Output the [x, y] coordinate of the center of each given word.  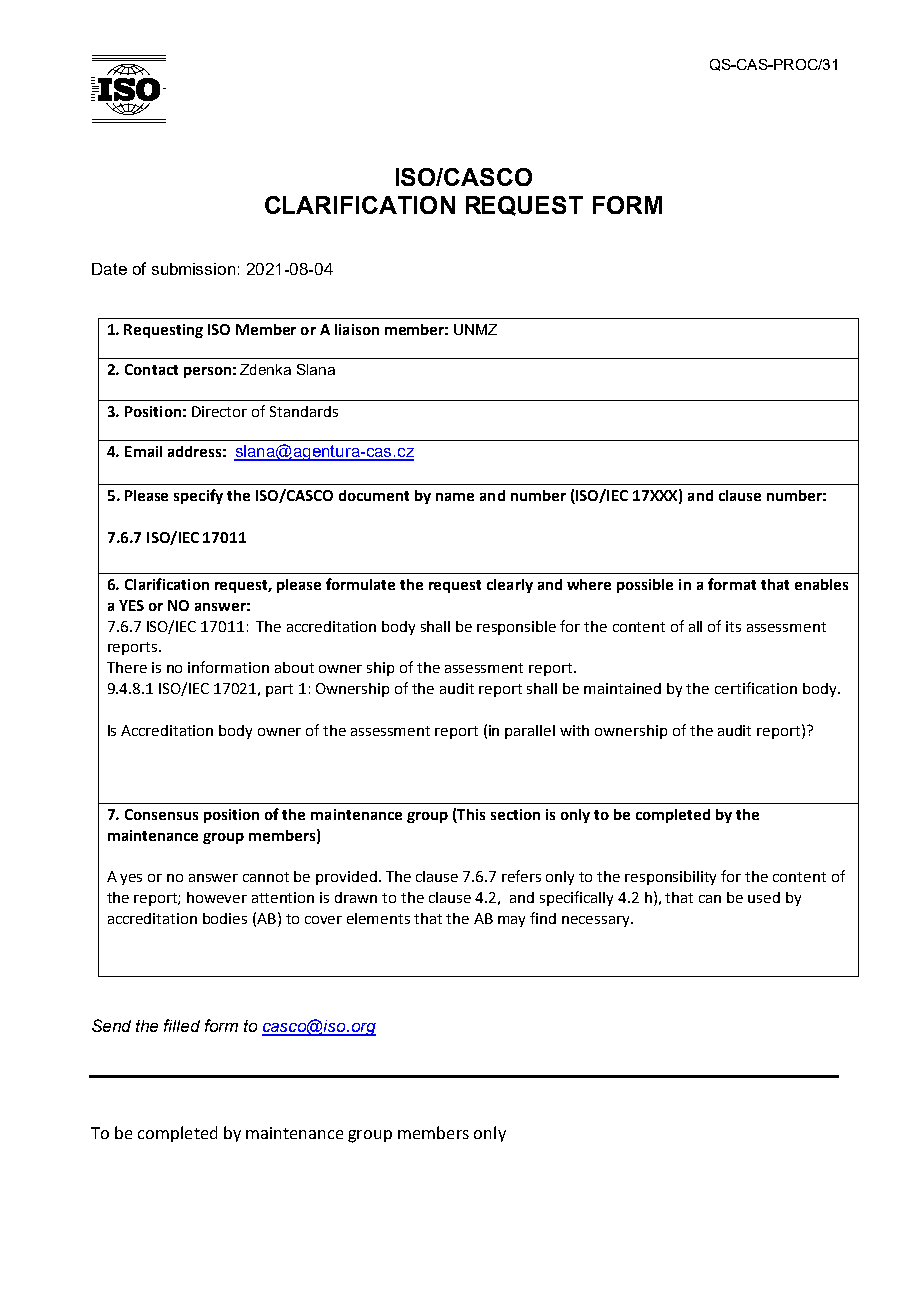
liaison [357, 329]
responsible [516, 628]
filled [182, 1025]
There [127, 667]
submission [193, 269]
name [455, 497]
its [733, 626]
